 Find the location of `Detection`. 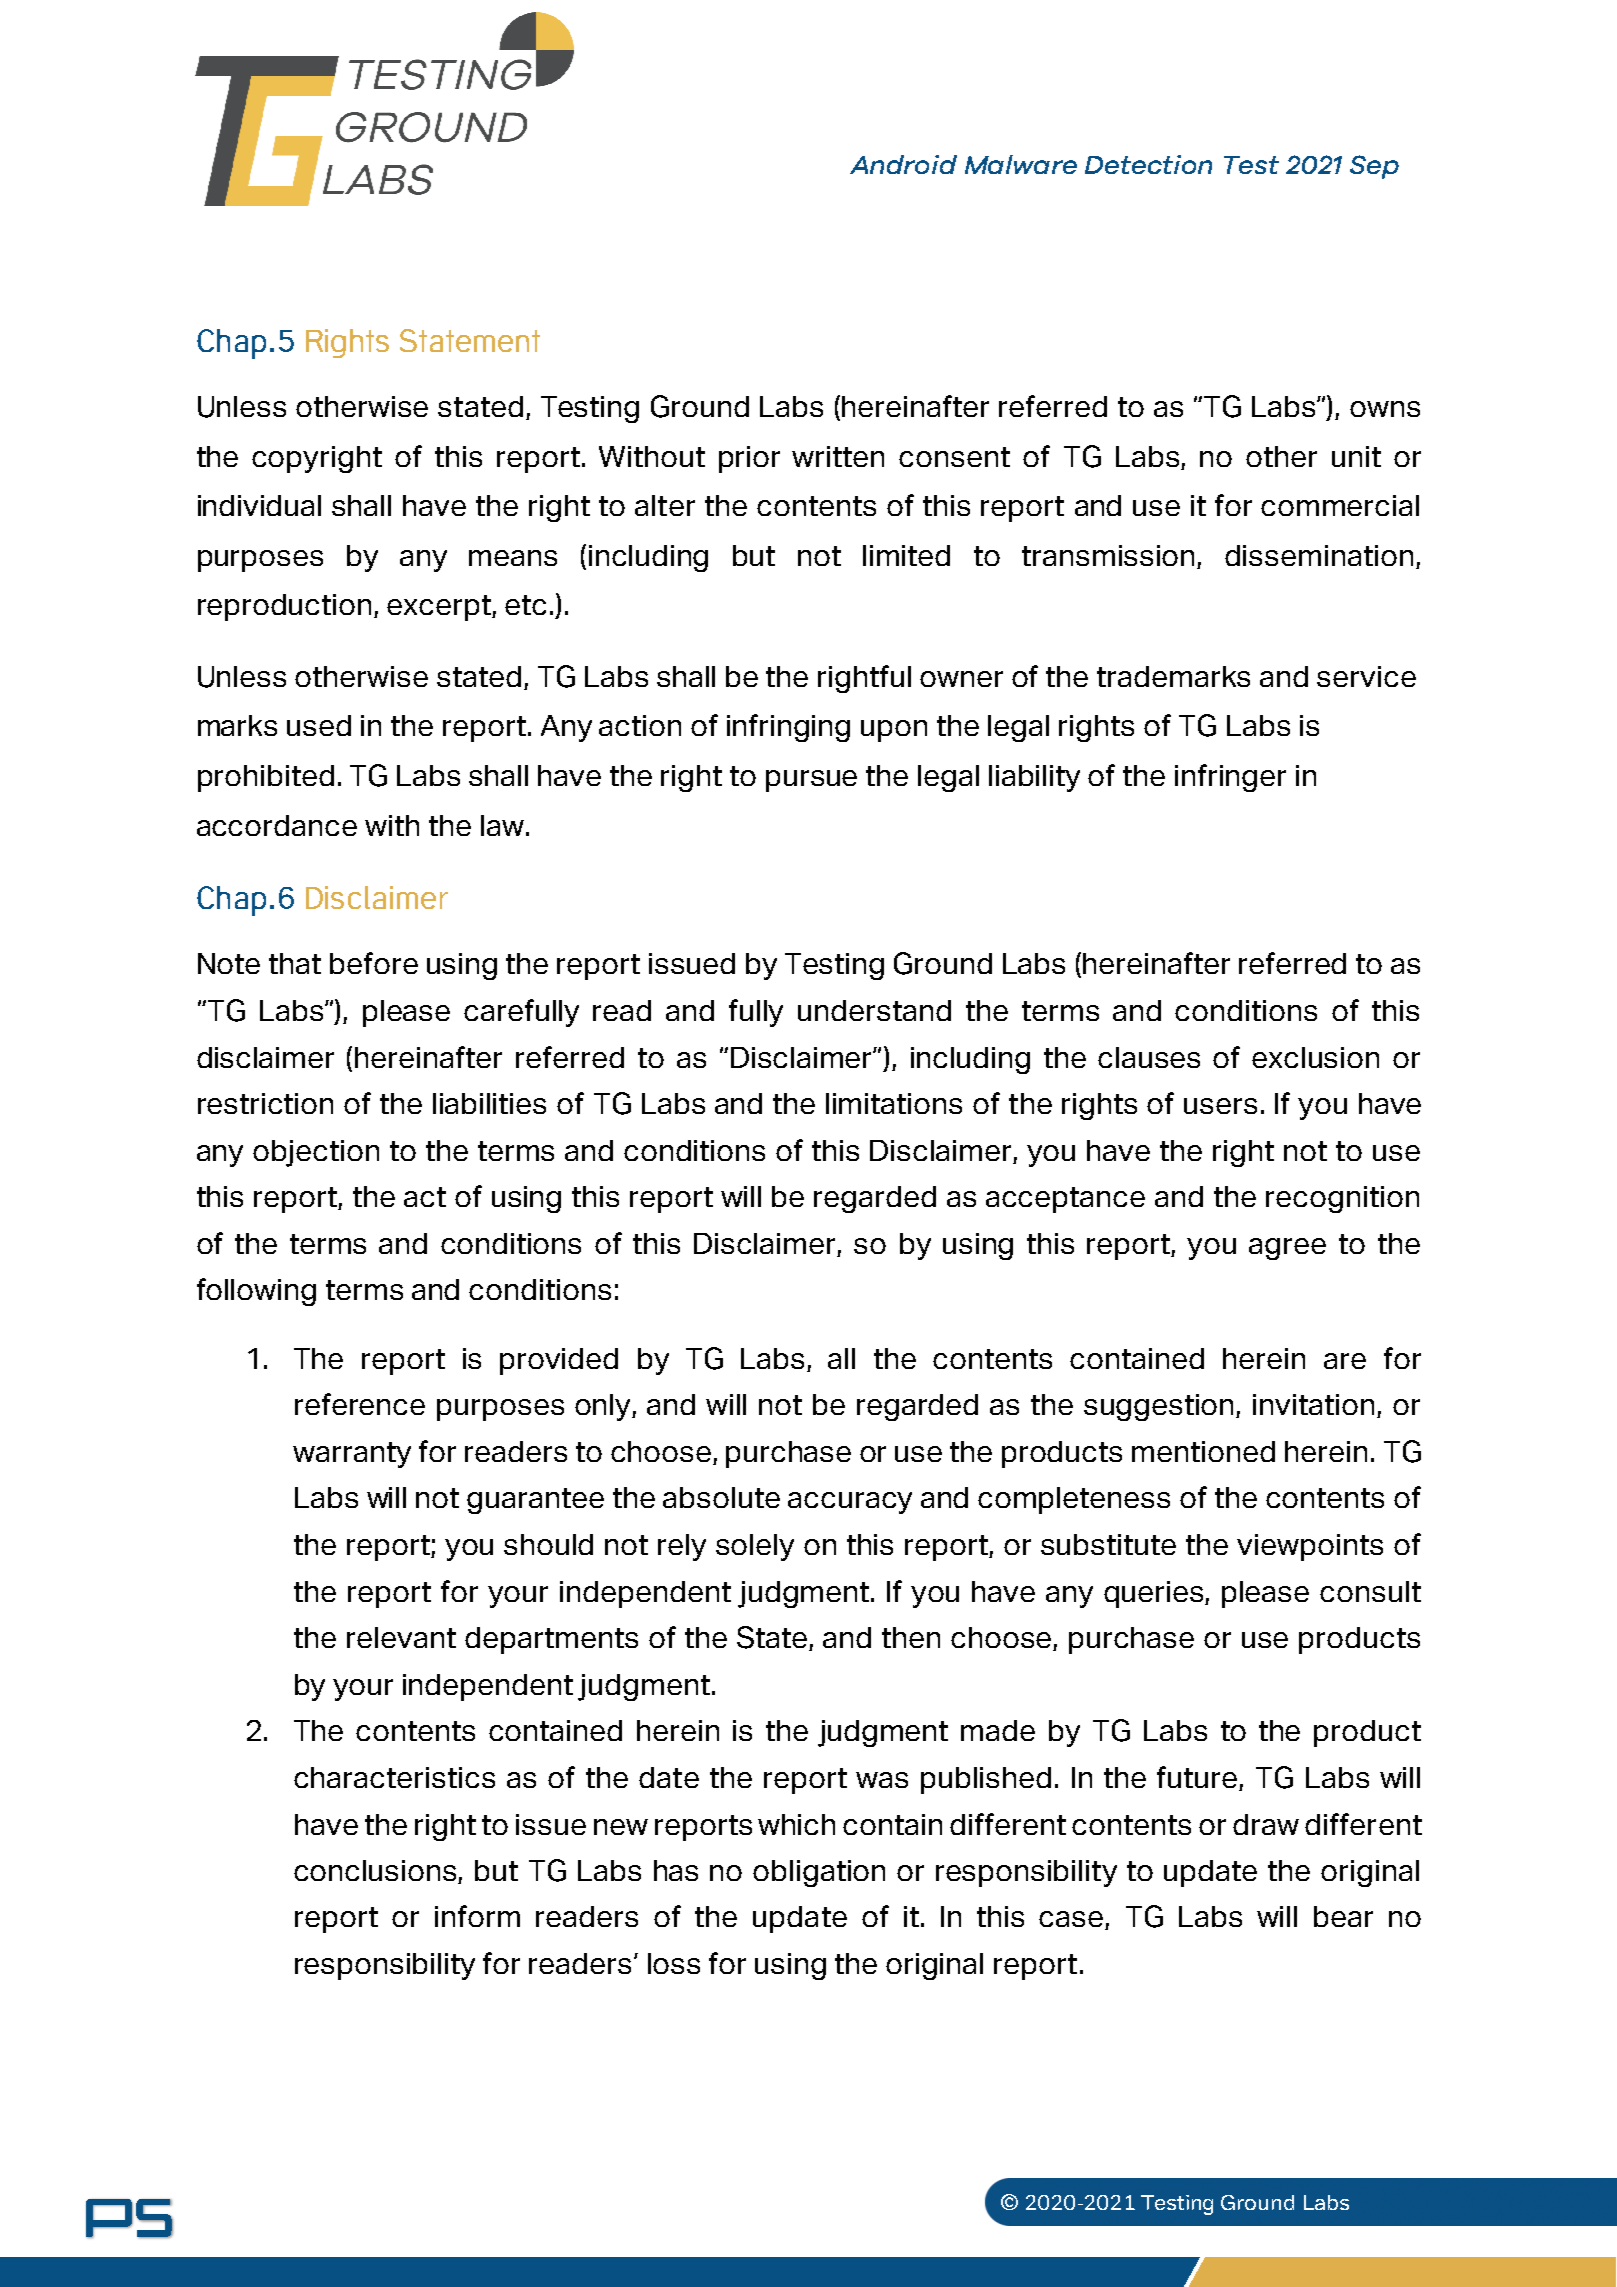

Detection is located at coordinates (1148, 164).
